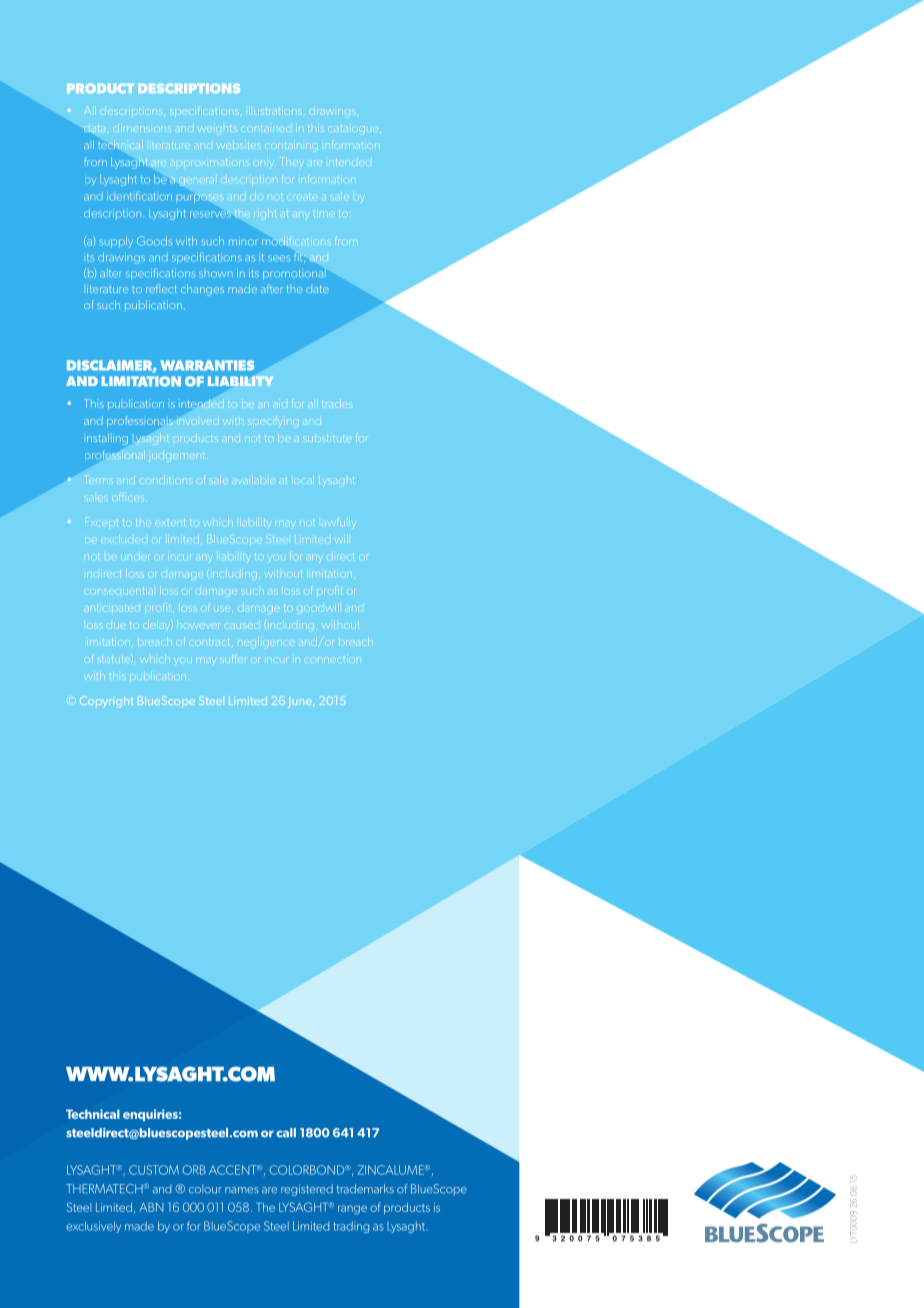 The image size is (924, 1308). What do you see at coordinates (307, 1190) in the page?
I see `registered` at bounding box center [307, 1190].
